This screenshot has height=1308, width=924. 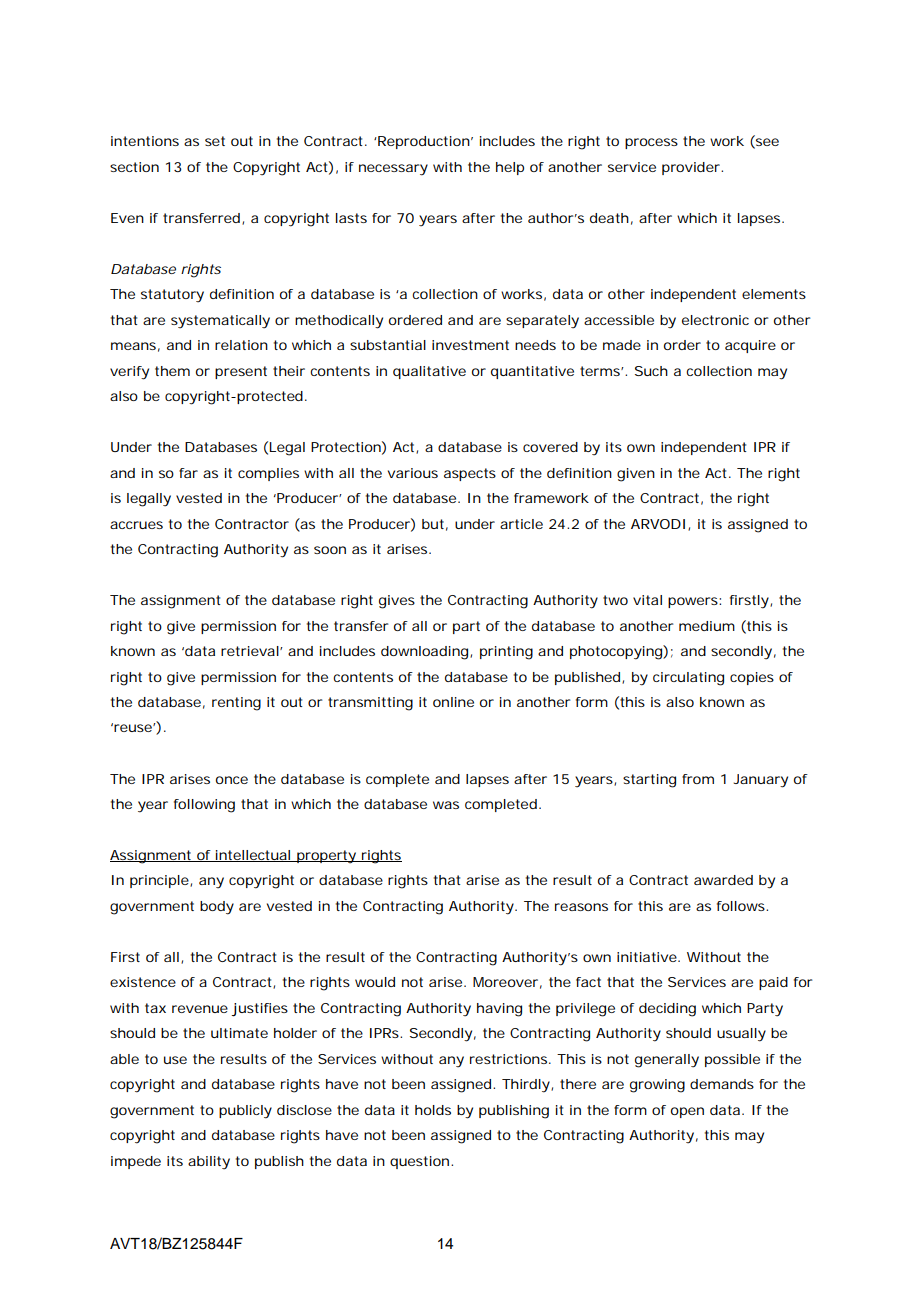 What do you see at coordinates (393, 170) in the screenshot?
I see `necessary` at bounding box center [393, 170].
